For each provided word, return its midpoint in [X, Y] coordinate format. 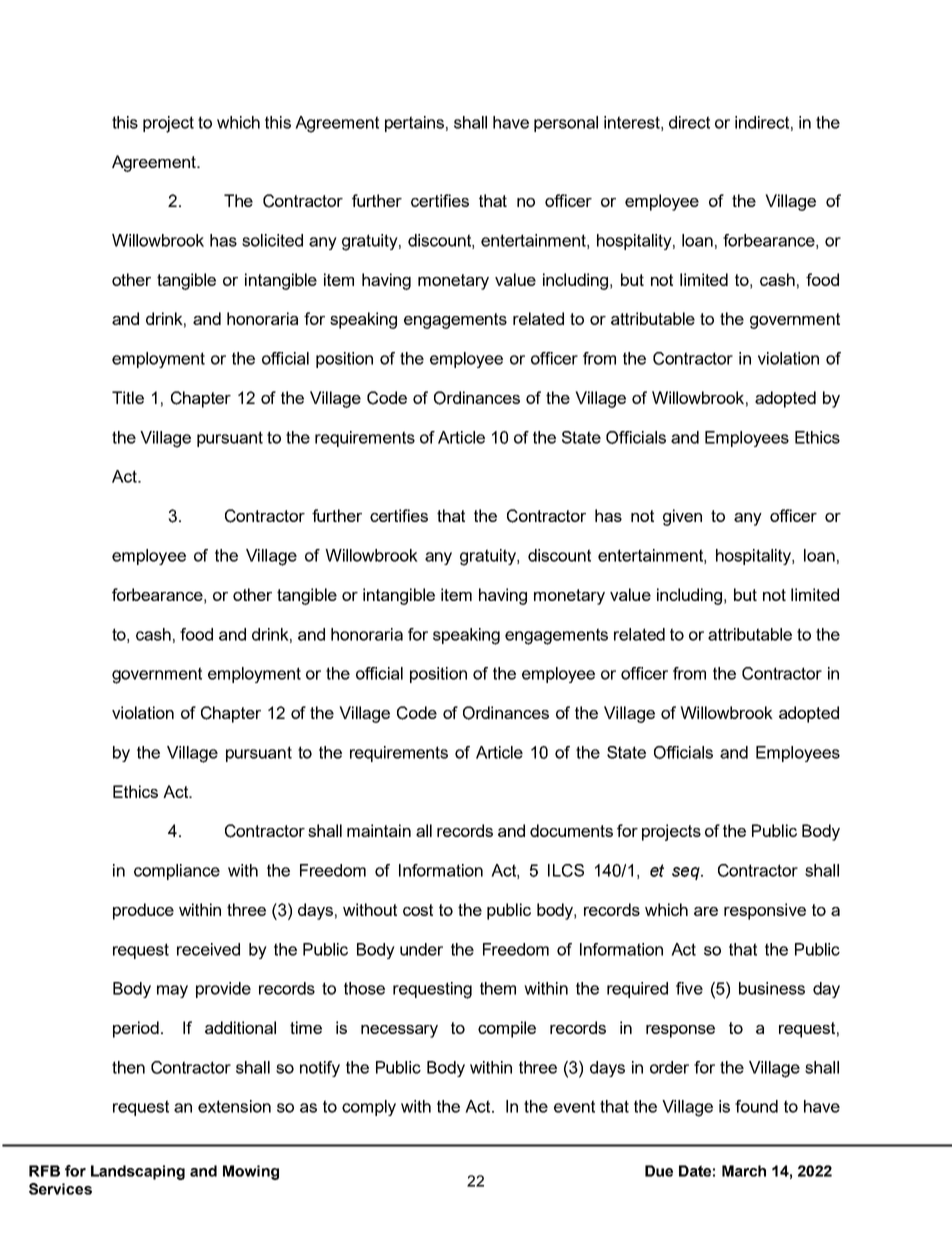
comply [369, 1108]
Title [128, 397]
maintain [379, 830]
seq [687, 873]
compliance [177, 872]
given [682, 517]
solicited [272, 240]
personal [566, 124]
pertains [414, 124]
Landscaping [138, 1172]
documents [571, 830]
